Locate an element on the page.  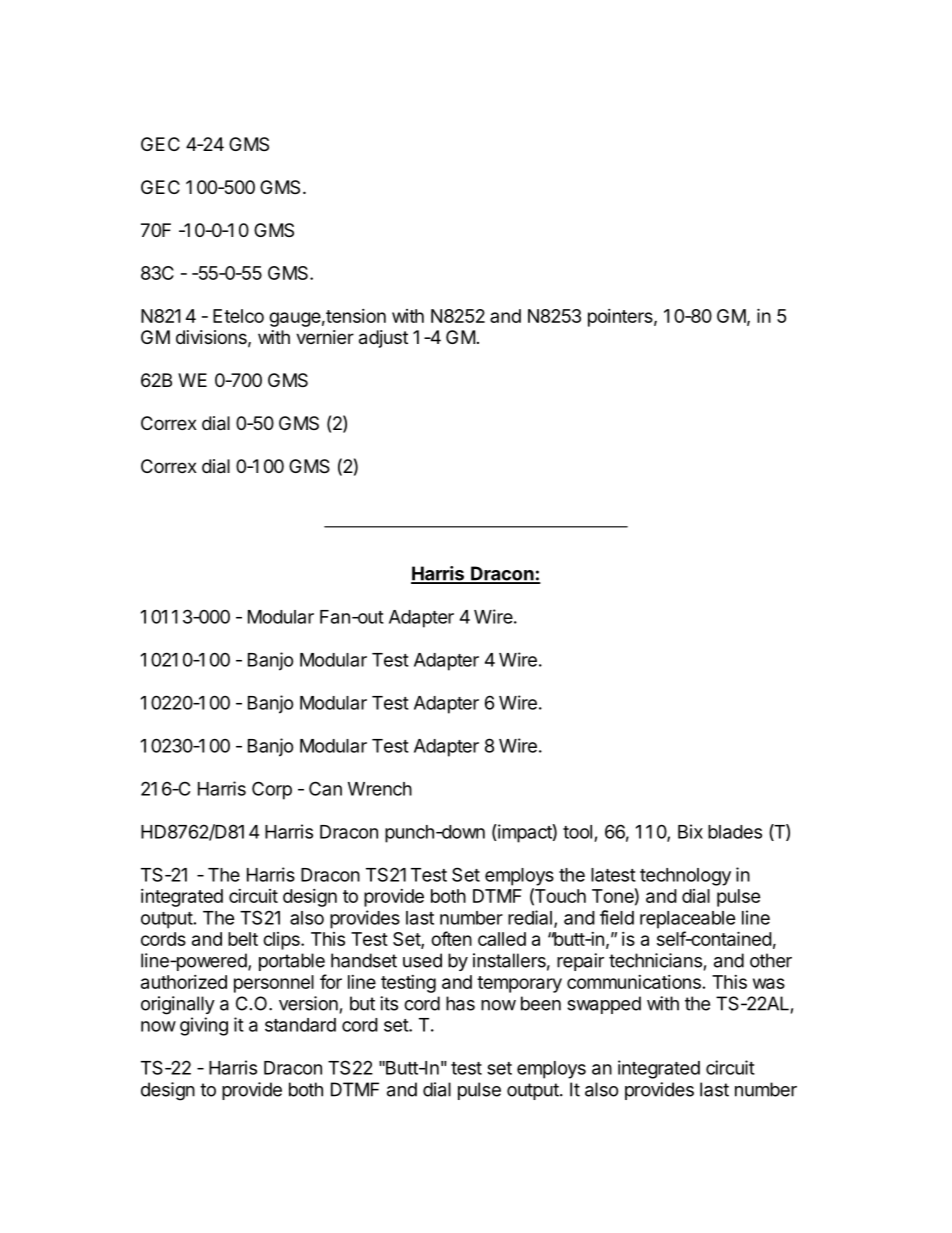
Can is located at coordinates (325, 788).
